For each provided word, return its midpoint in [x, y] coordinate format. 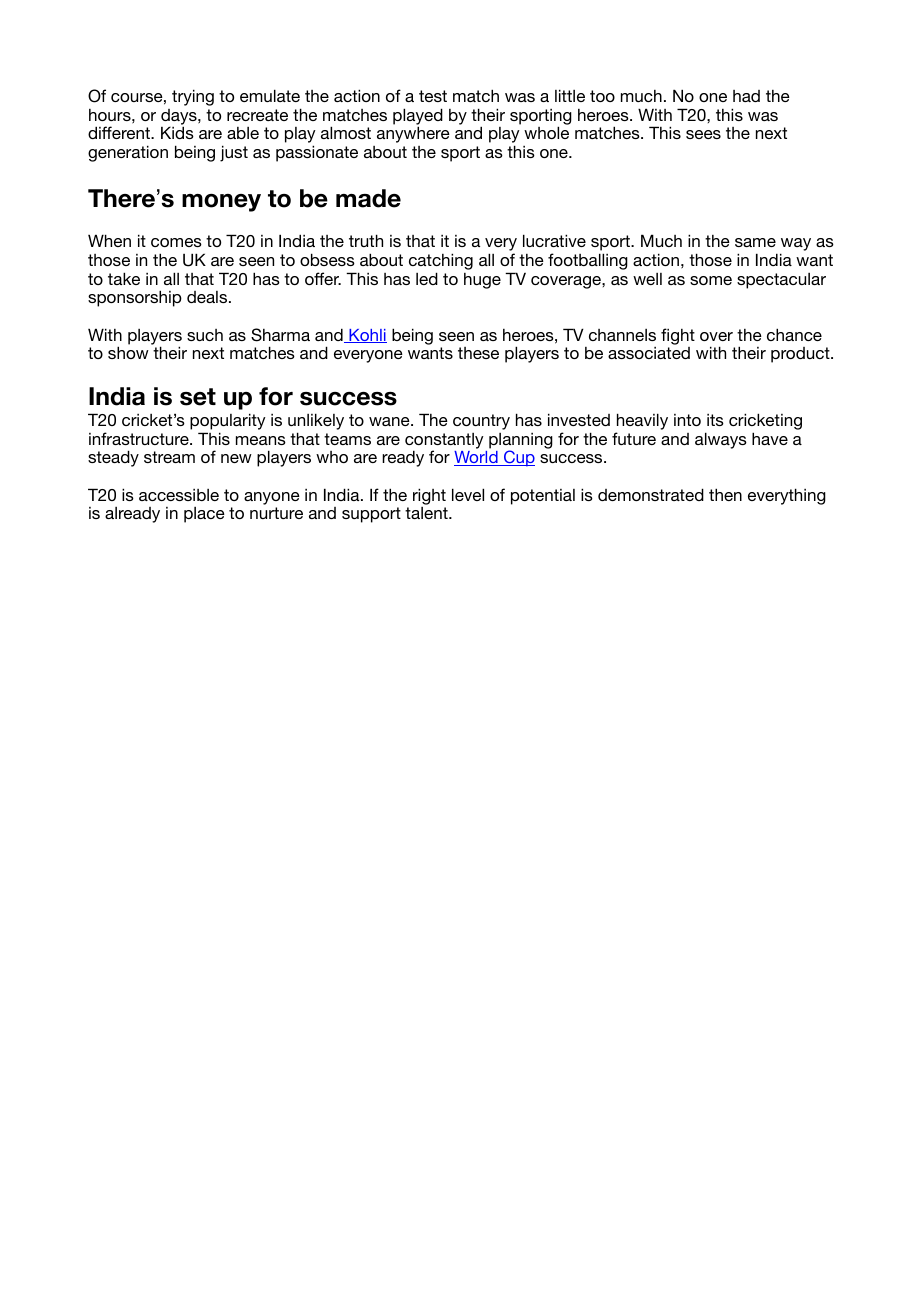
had [746, 96]
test [433, 96]
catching [441, 261]
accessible [179, 495]
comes [176, 242]
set [198, 397]
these [478, 353]
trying [193, 97]
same [755, 242]
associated [649, 353]
